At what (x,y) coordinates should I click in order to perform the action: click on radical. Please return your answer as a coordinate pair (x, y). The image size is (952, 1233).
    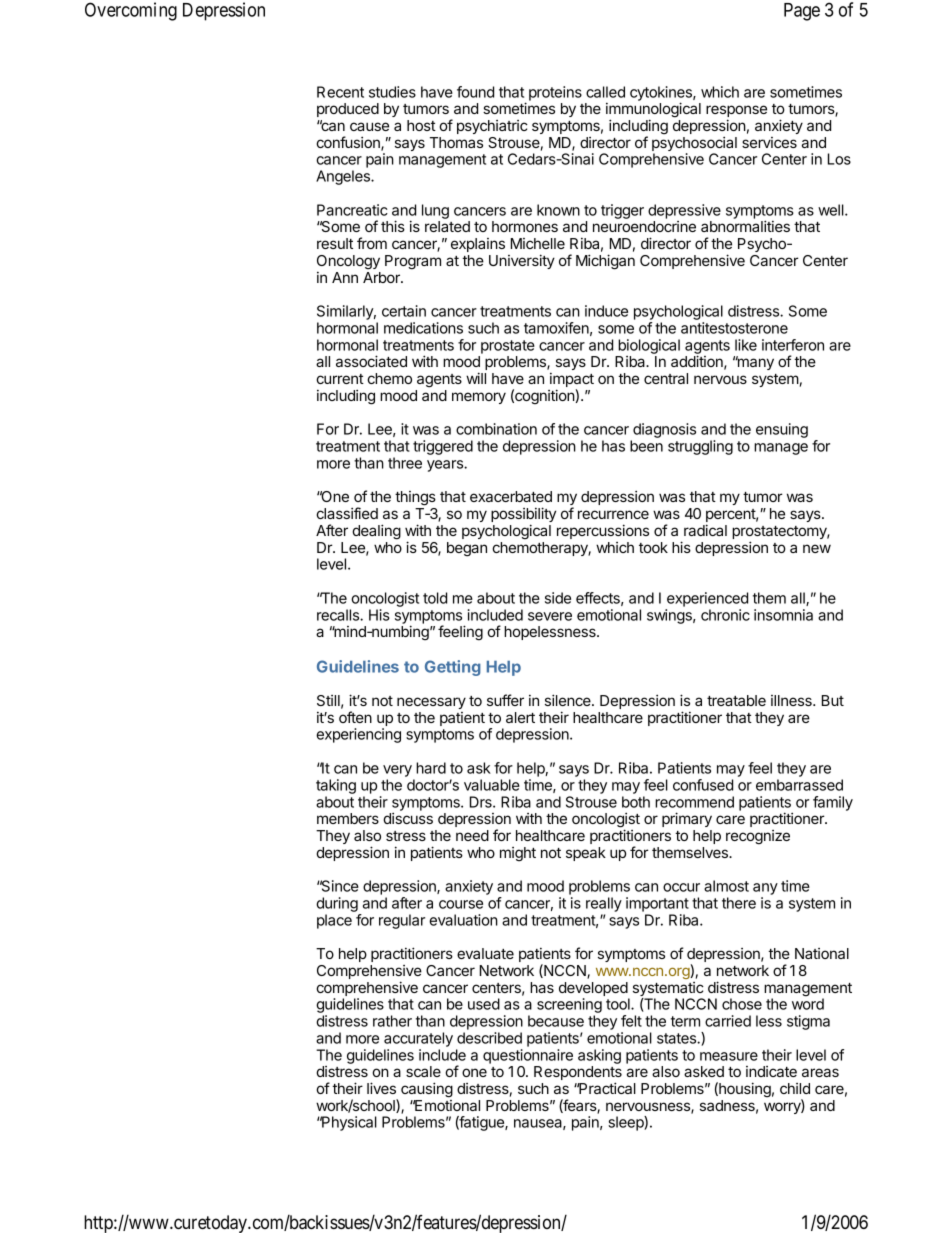
    Looking at the image, I should click on (705, 530).
